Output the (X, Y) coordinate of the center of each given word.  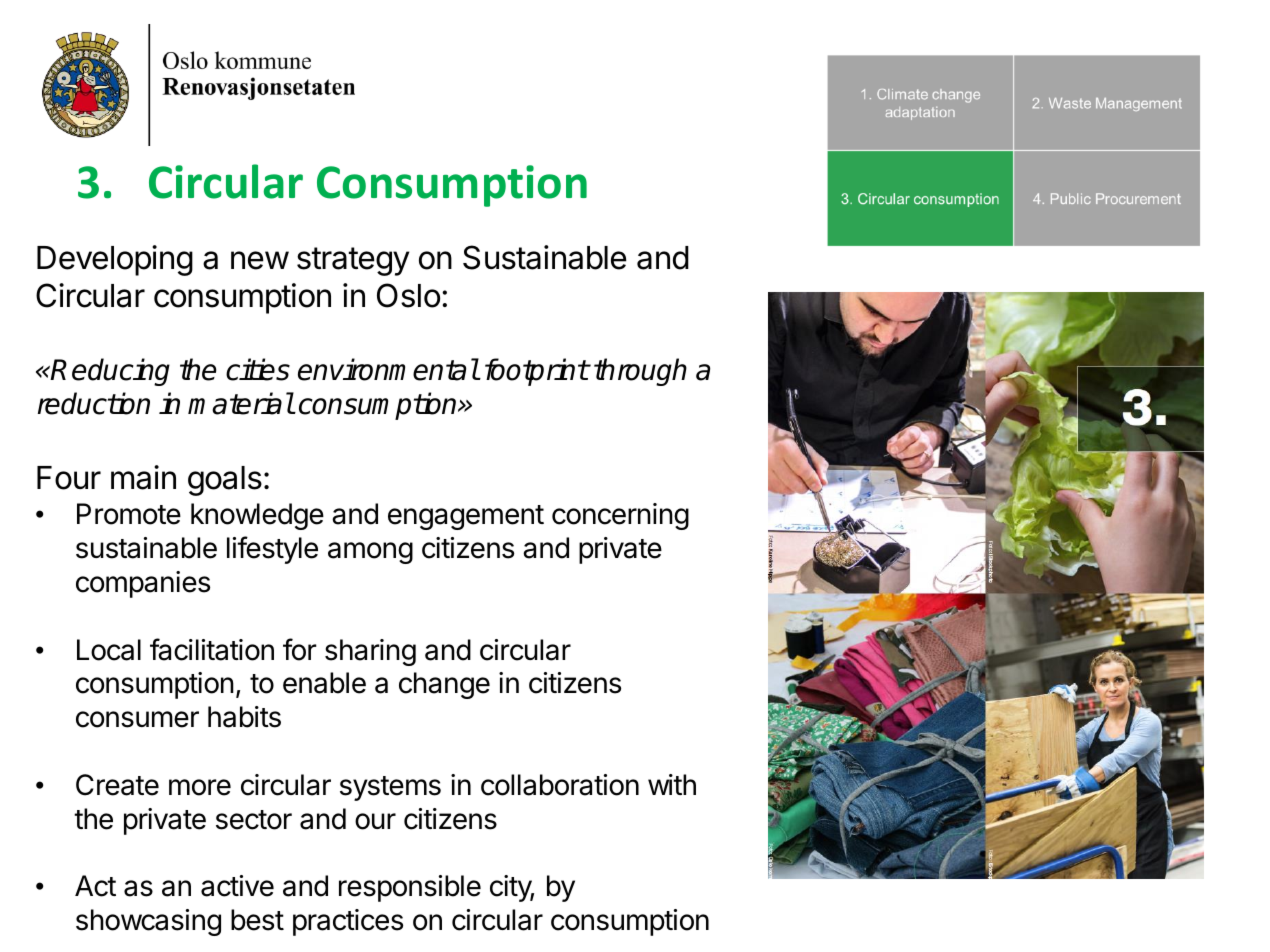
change (444, 685)
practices (348, 922)
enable (324, 683)
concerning (620, 516)
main (143, 477)
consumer (137, 719)
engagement (466, 517)
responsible (410, 888)
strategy (353, 261)
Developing (115, 260)
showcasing (148, 922)
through (640, 372)
